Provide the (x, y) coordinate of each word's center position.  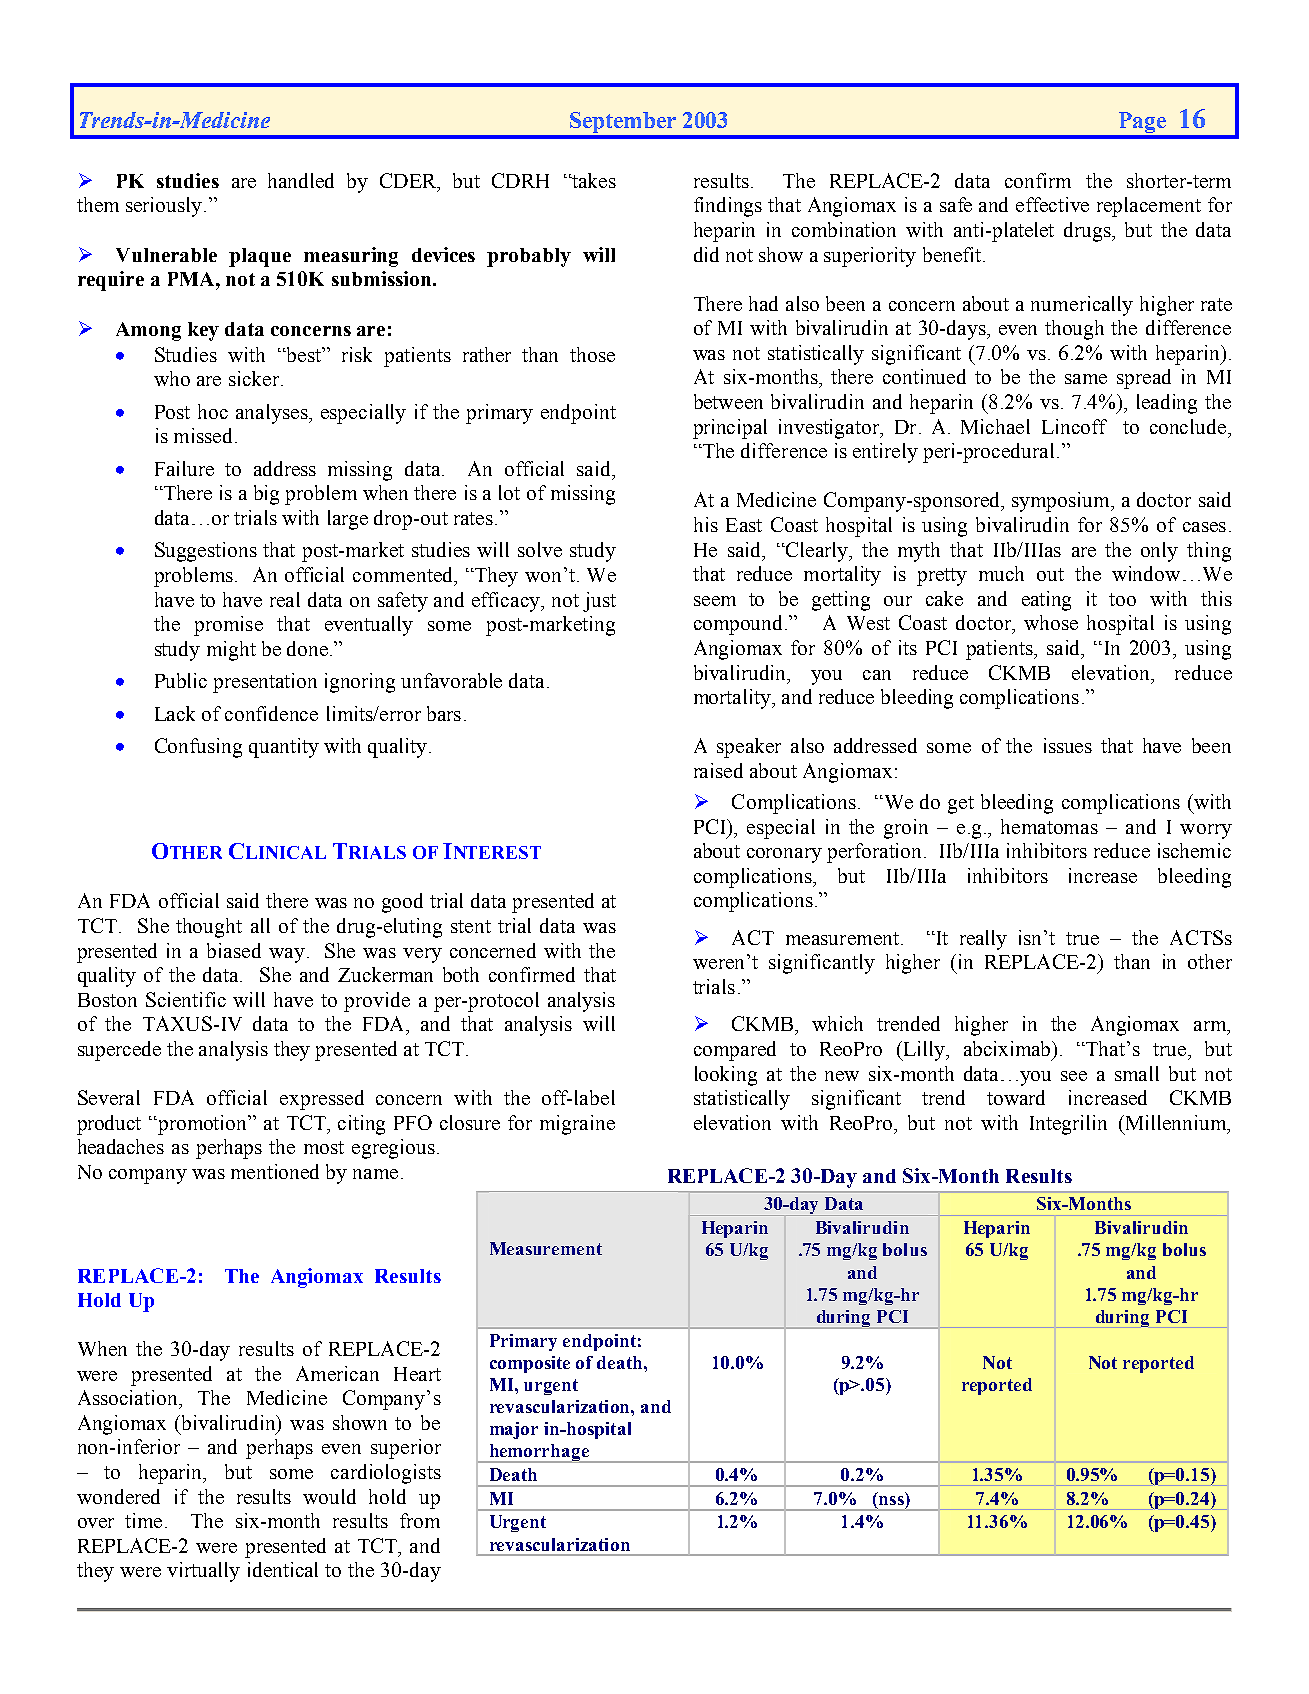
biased (234, 950)
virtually (203, 1572)
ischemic (1194, 850)
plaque (260, 257)
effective (1052, 204)
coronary (784, 855)
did (706, 254)
